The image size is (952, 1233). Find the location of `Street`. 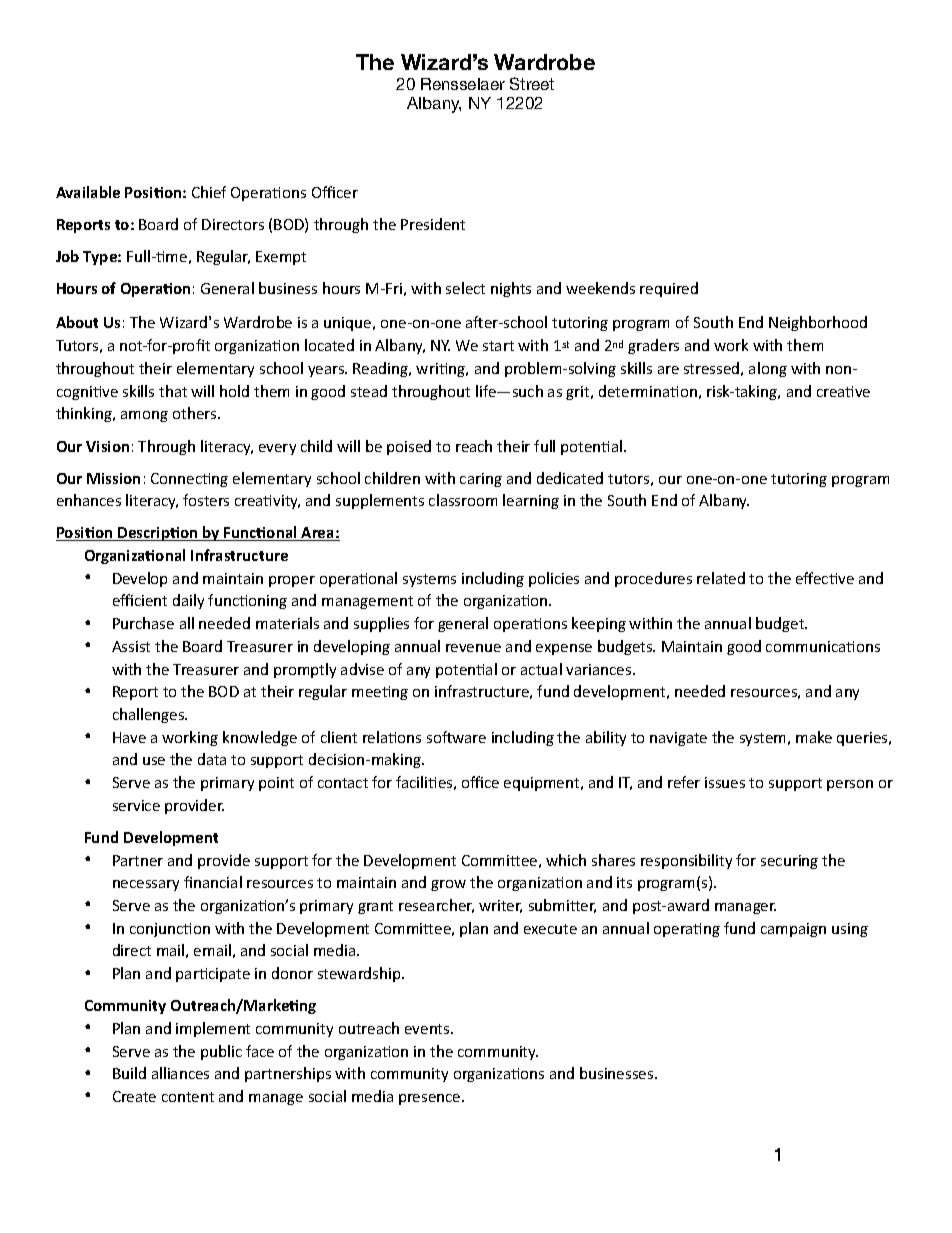

Street is located at coordinates (532, 83).
